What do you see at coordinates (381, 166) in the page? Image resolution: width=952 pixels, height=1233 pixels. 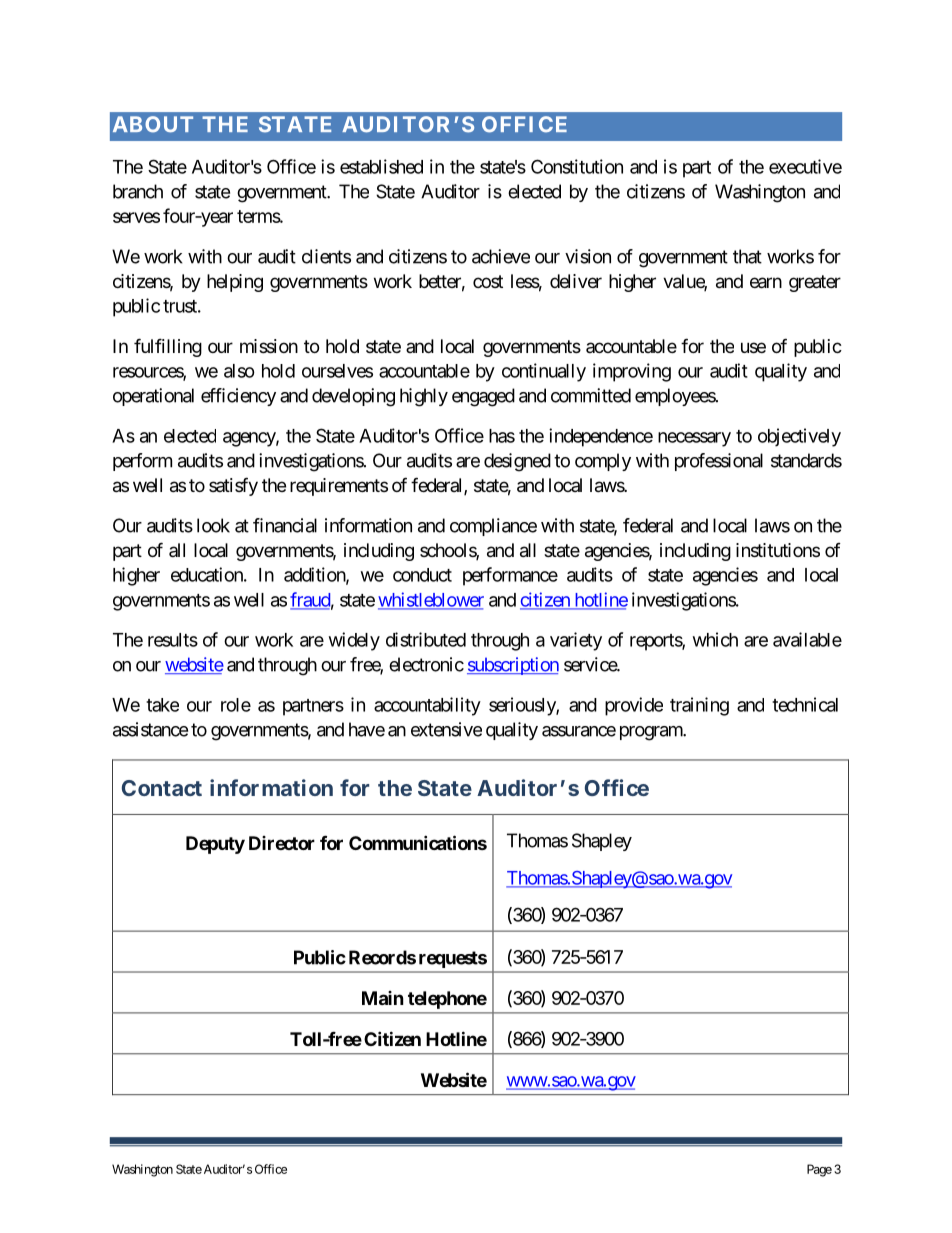 I see `established` at bounding box center [381, 166].
